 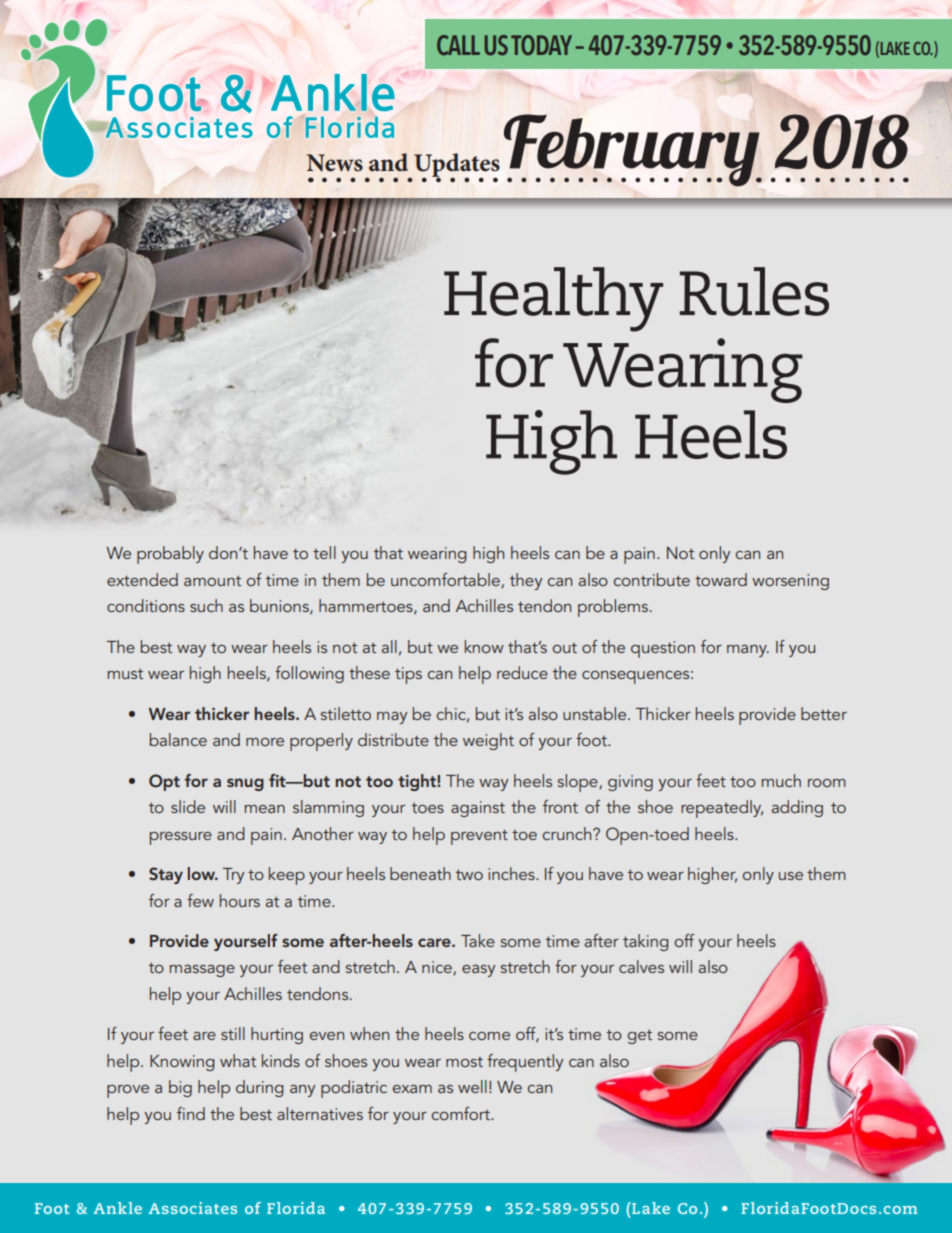 I want to click on News, so click(x=335, y=163).
